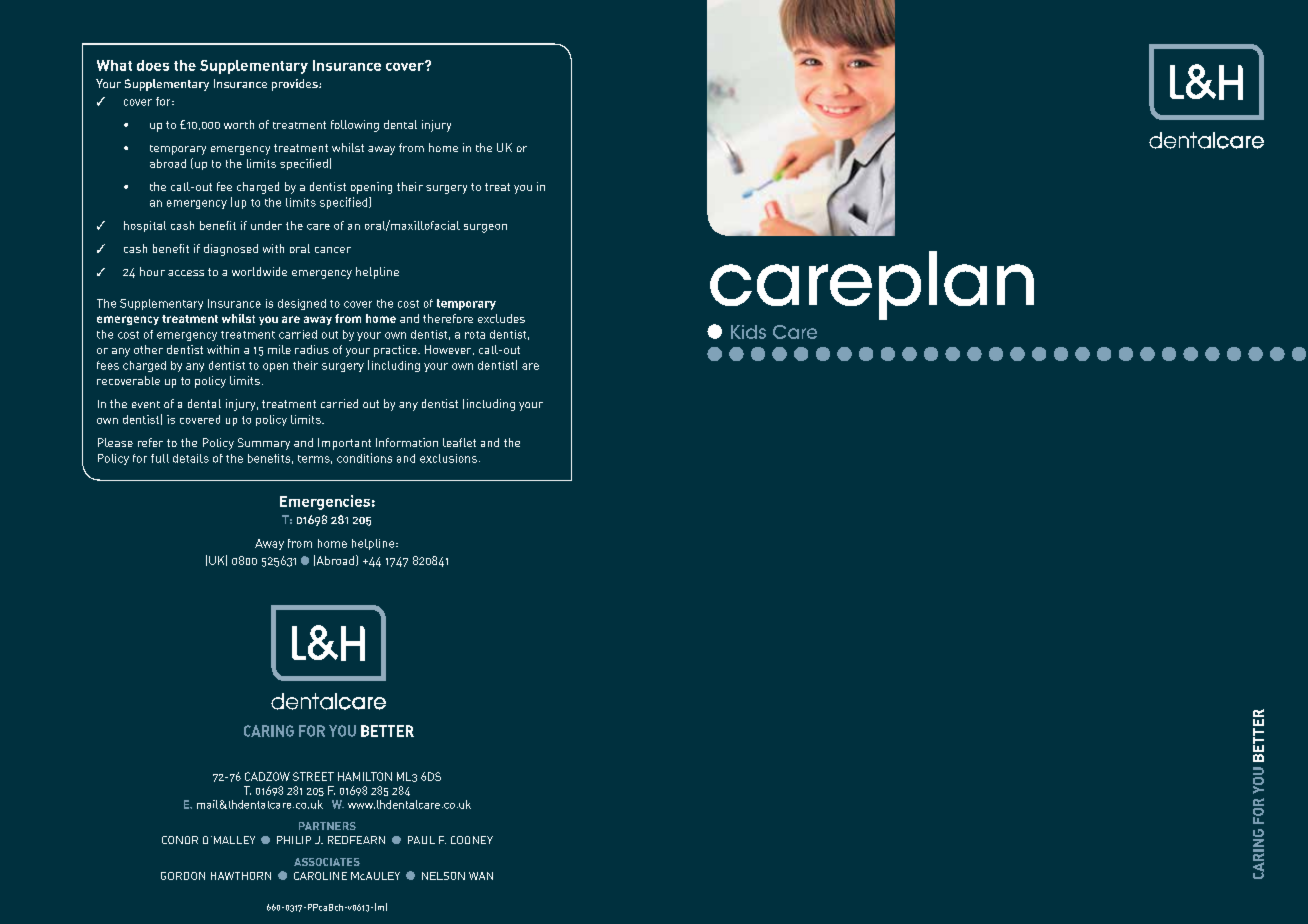 The width and height of the screenshot is (1308, 924). I want to click on exclusions, so click(448, 458).
